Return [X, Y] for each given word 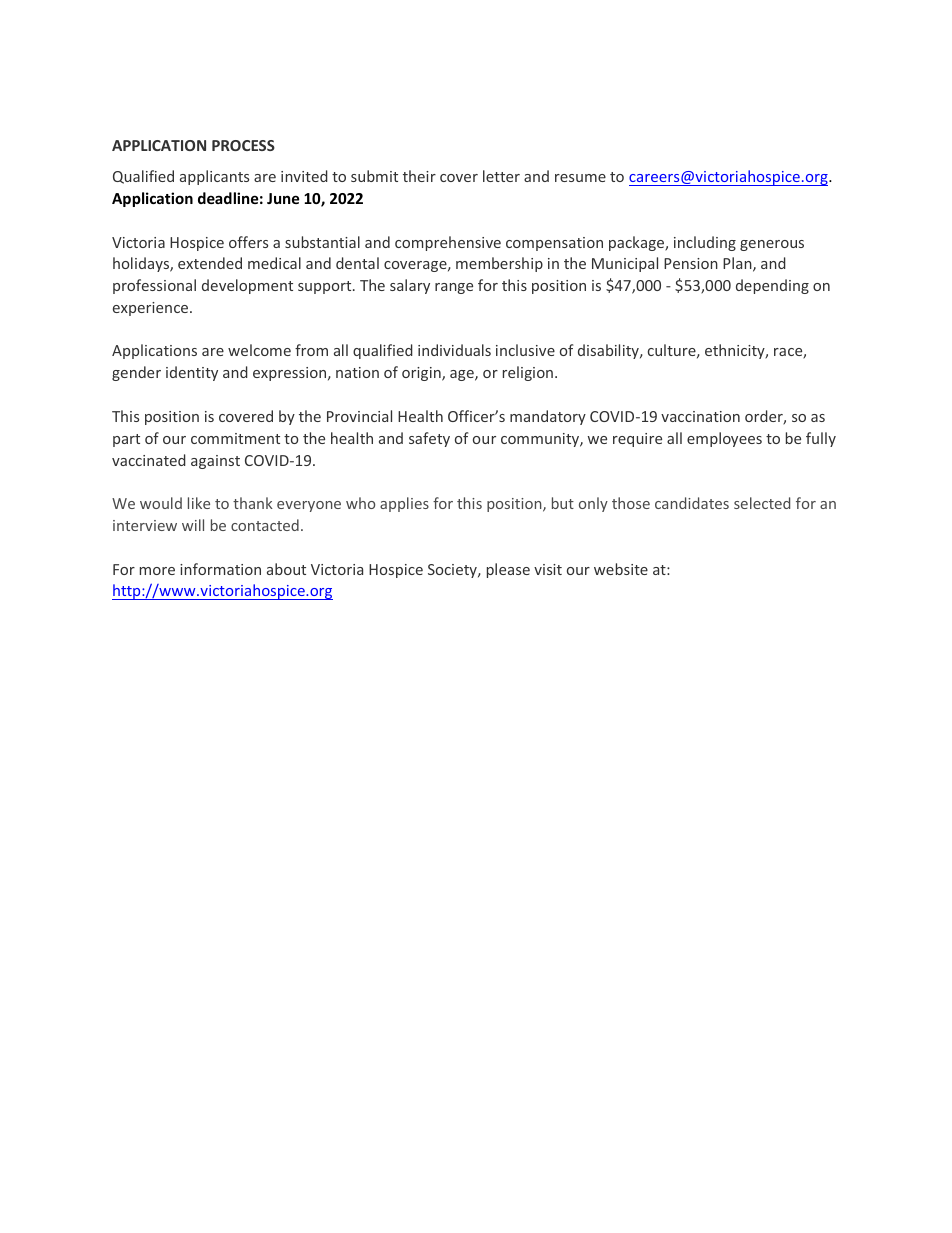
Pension [691, 263]
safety [429, 439]
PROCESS [243, 145]
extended [210, 263]
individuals [454, 350]
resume [580, 178]
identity [192, 373]
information [220, 569]
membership [499, 264]
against [215, 462]
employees [724, 439]
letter [501, 176]
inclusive [525, 350]
